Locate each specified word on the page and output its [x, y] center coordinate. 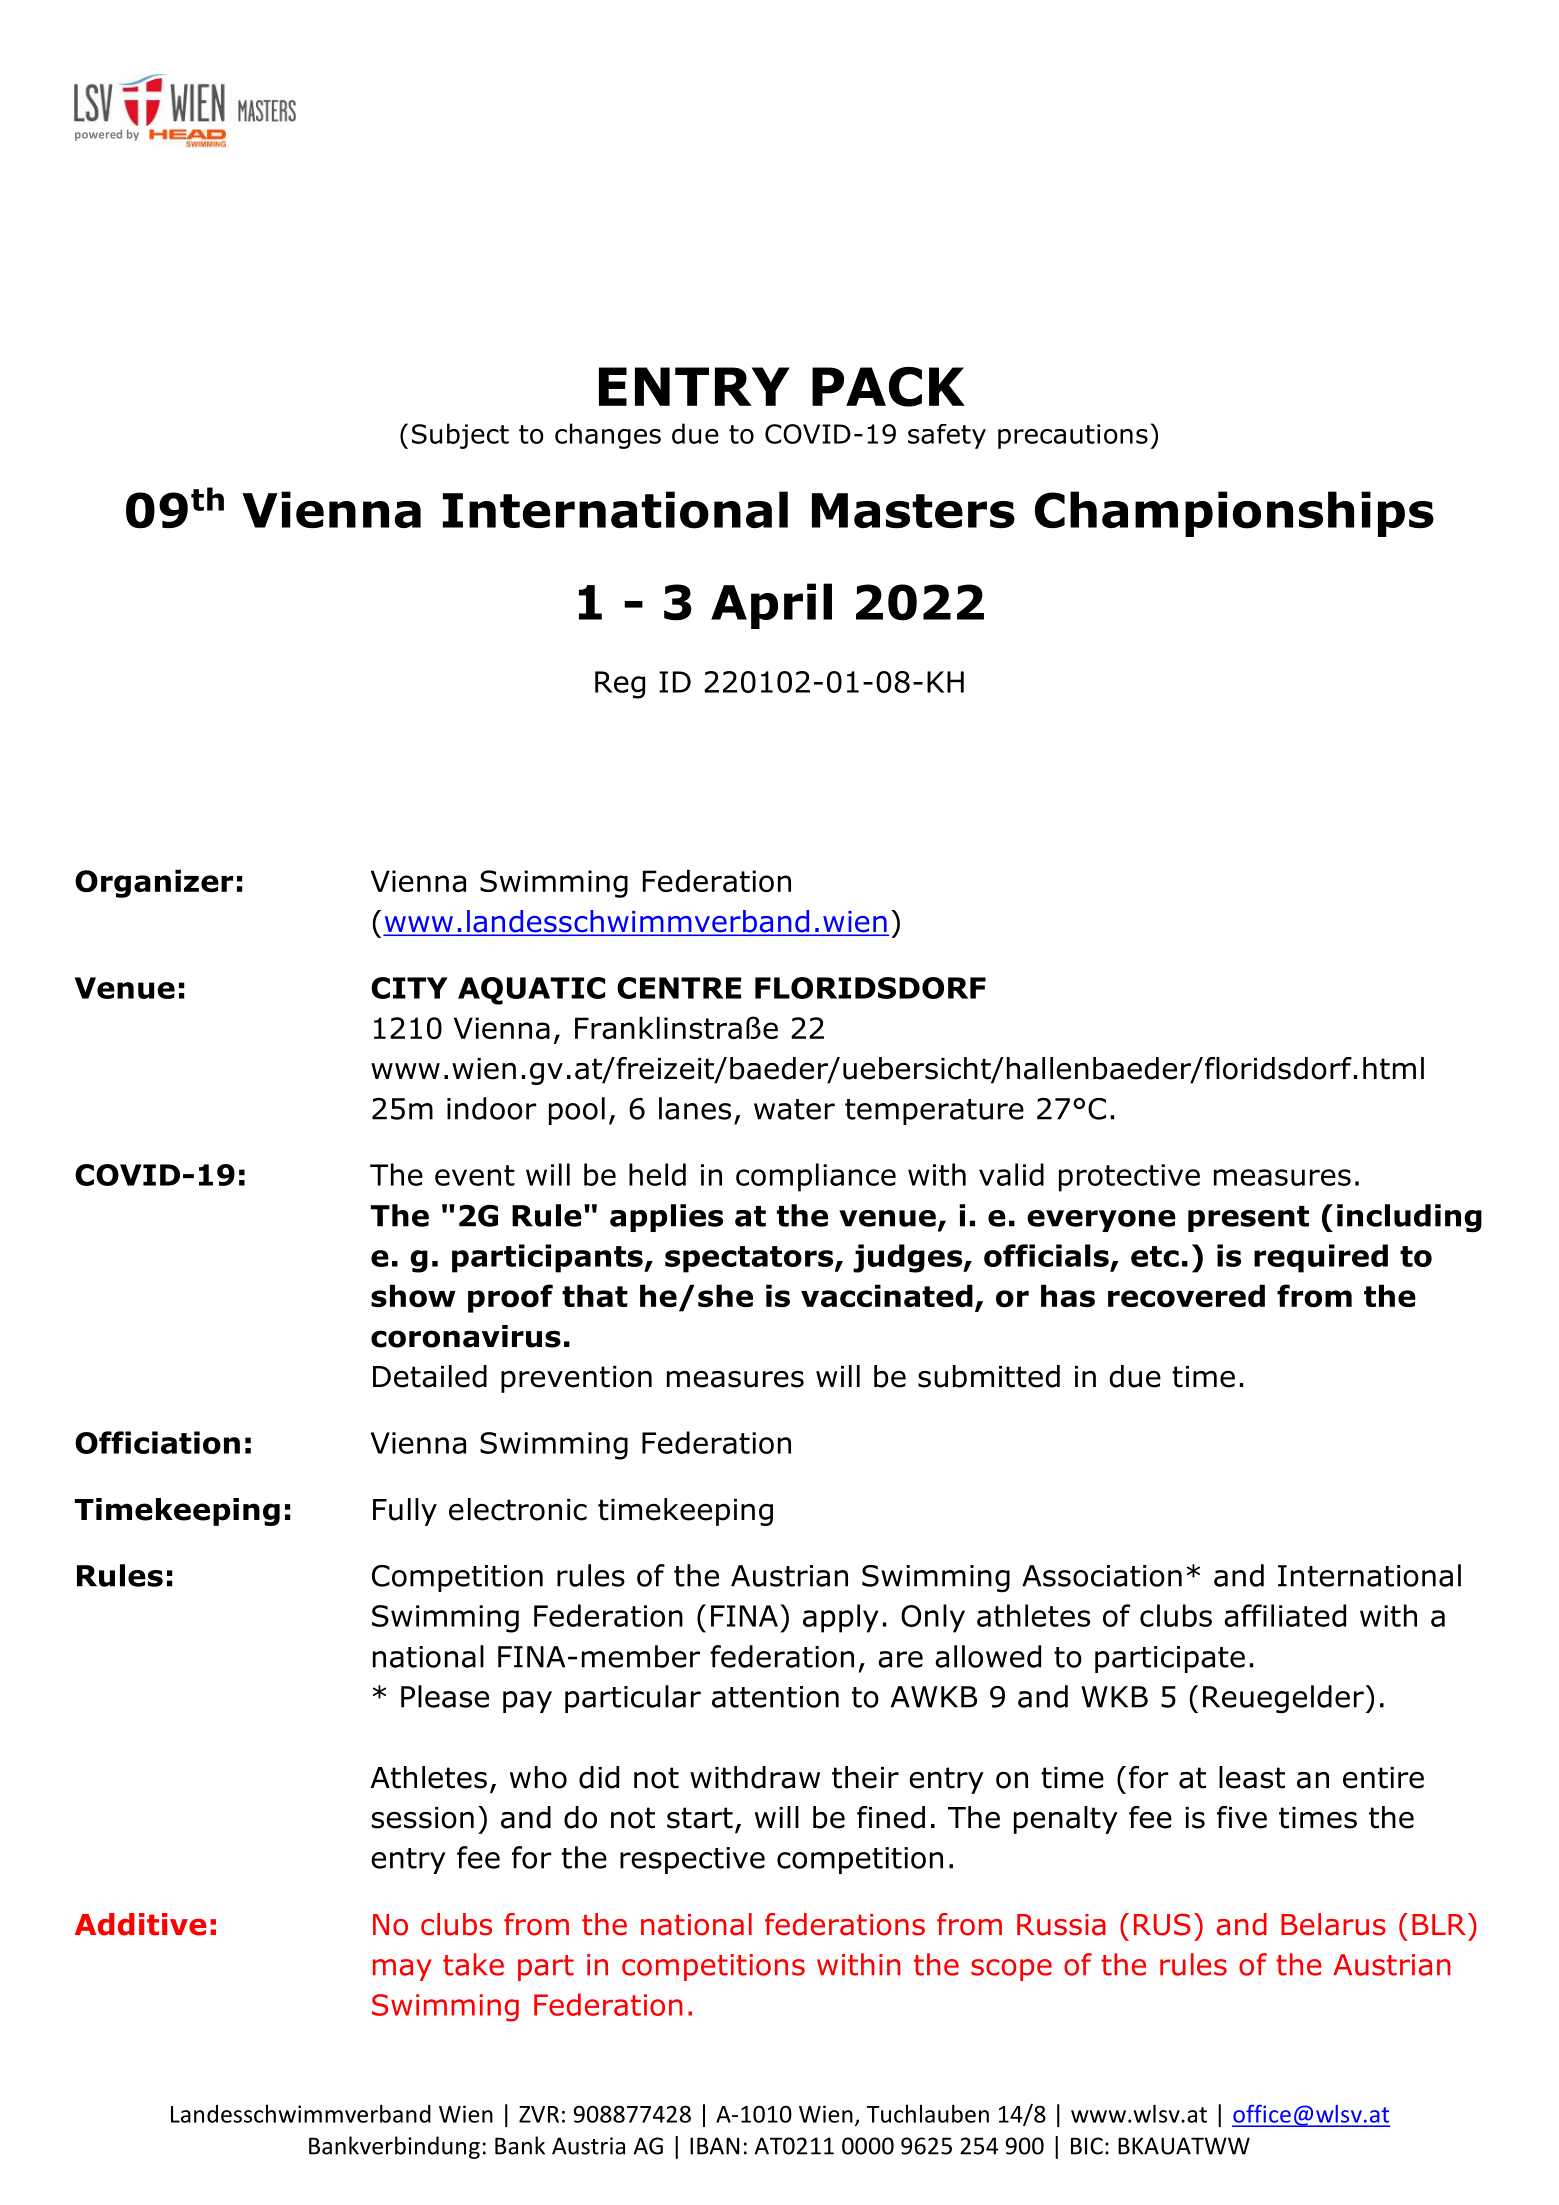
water [794, 1109]
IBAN [714, 2146]
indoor [492, 1108]
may [402, 1970]
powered [98, 135]
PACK [888, 387]
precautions [1073, 436]
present [1248, 1219]
